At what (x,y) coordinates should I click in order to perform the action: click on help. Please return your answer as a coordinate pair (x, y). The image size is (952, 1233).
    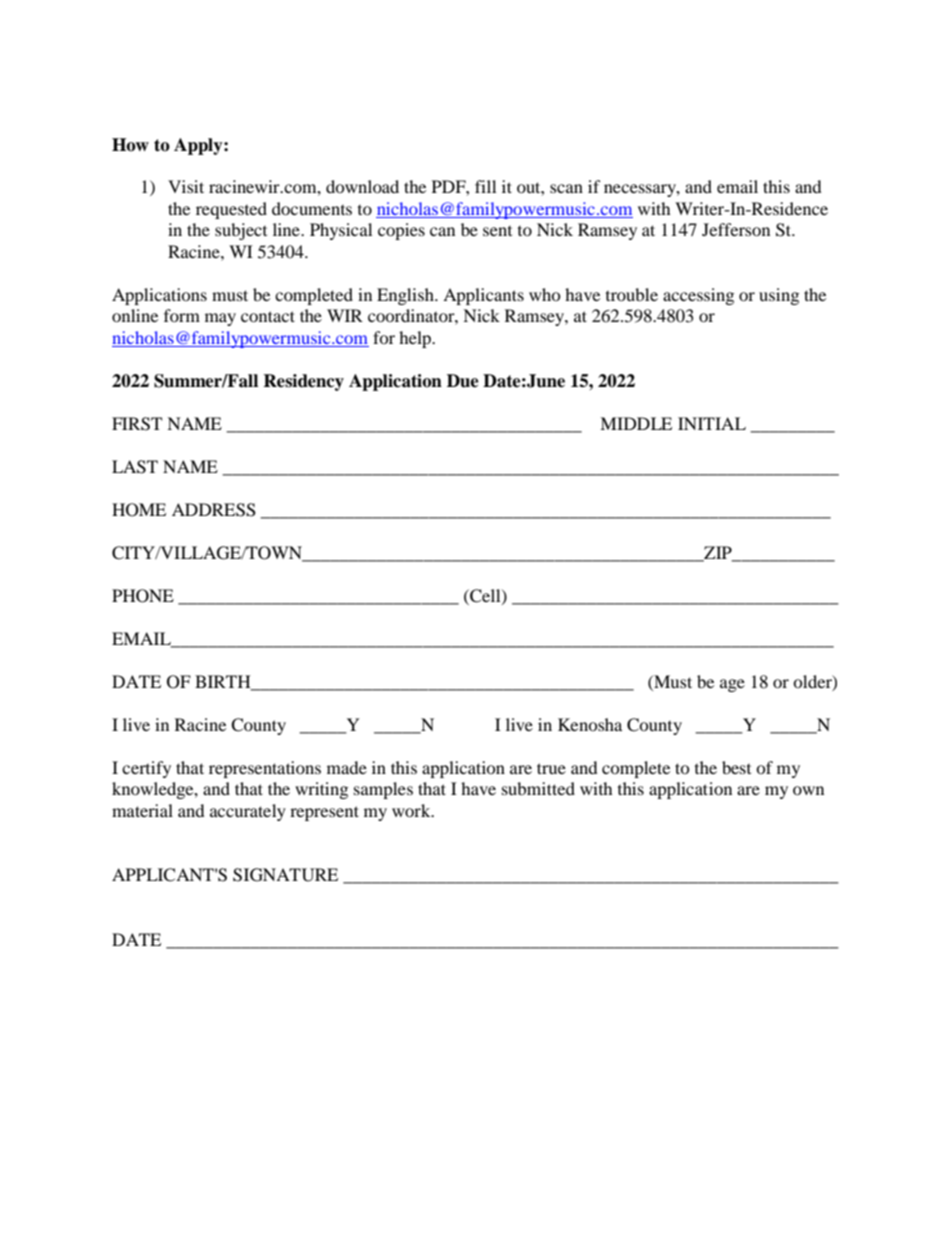
    Looking at the image, I should click on (416, 339).
